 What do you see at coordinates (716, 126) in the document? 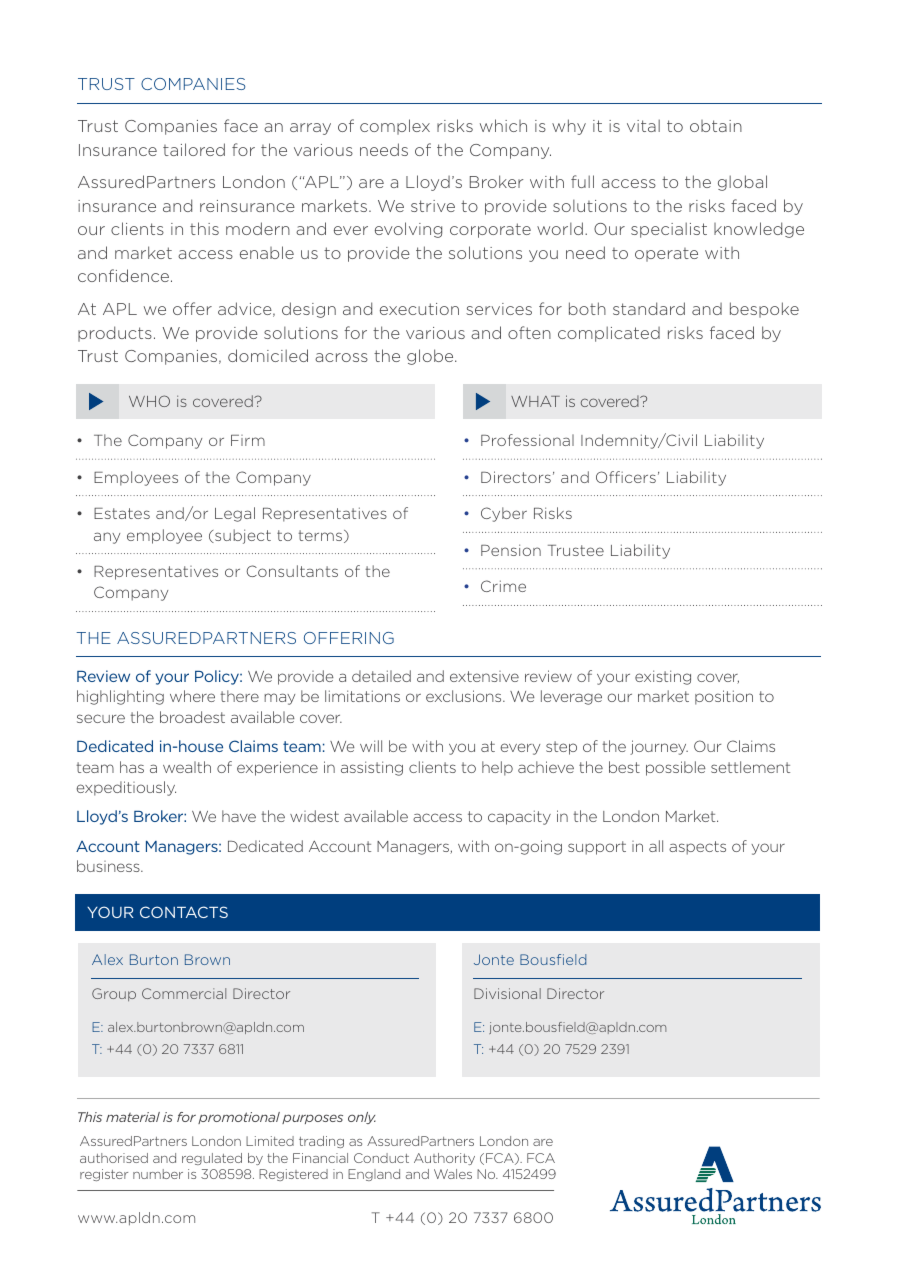
I see `obtain` at bounding box center [716, 126].
